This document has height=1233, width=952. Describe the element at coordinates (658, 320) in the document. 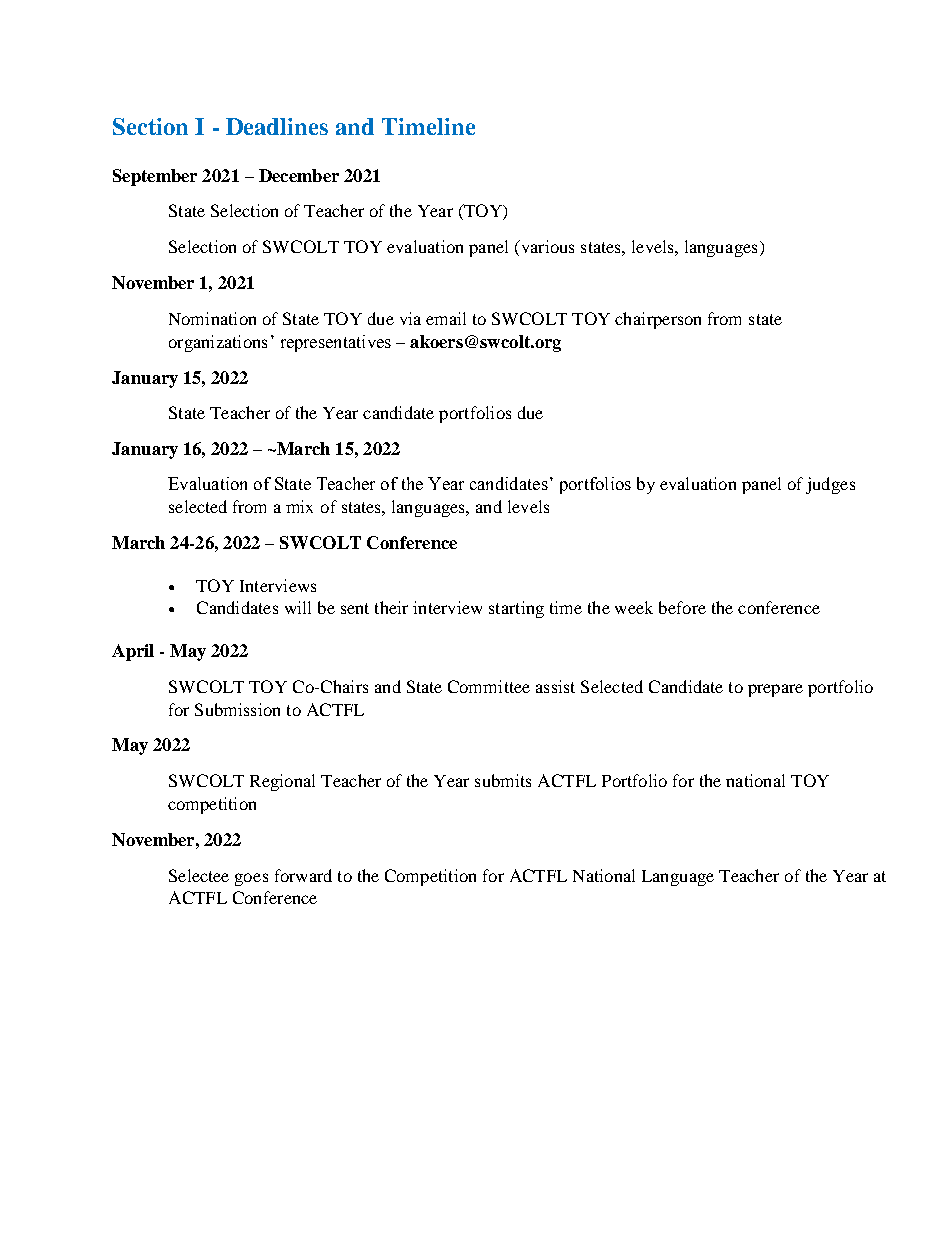

I see `chairperson` at that location.
